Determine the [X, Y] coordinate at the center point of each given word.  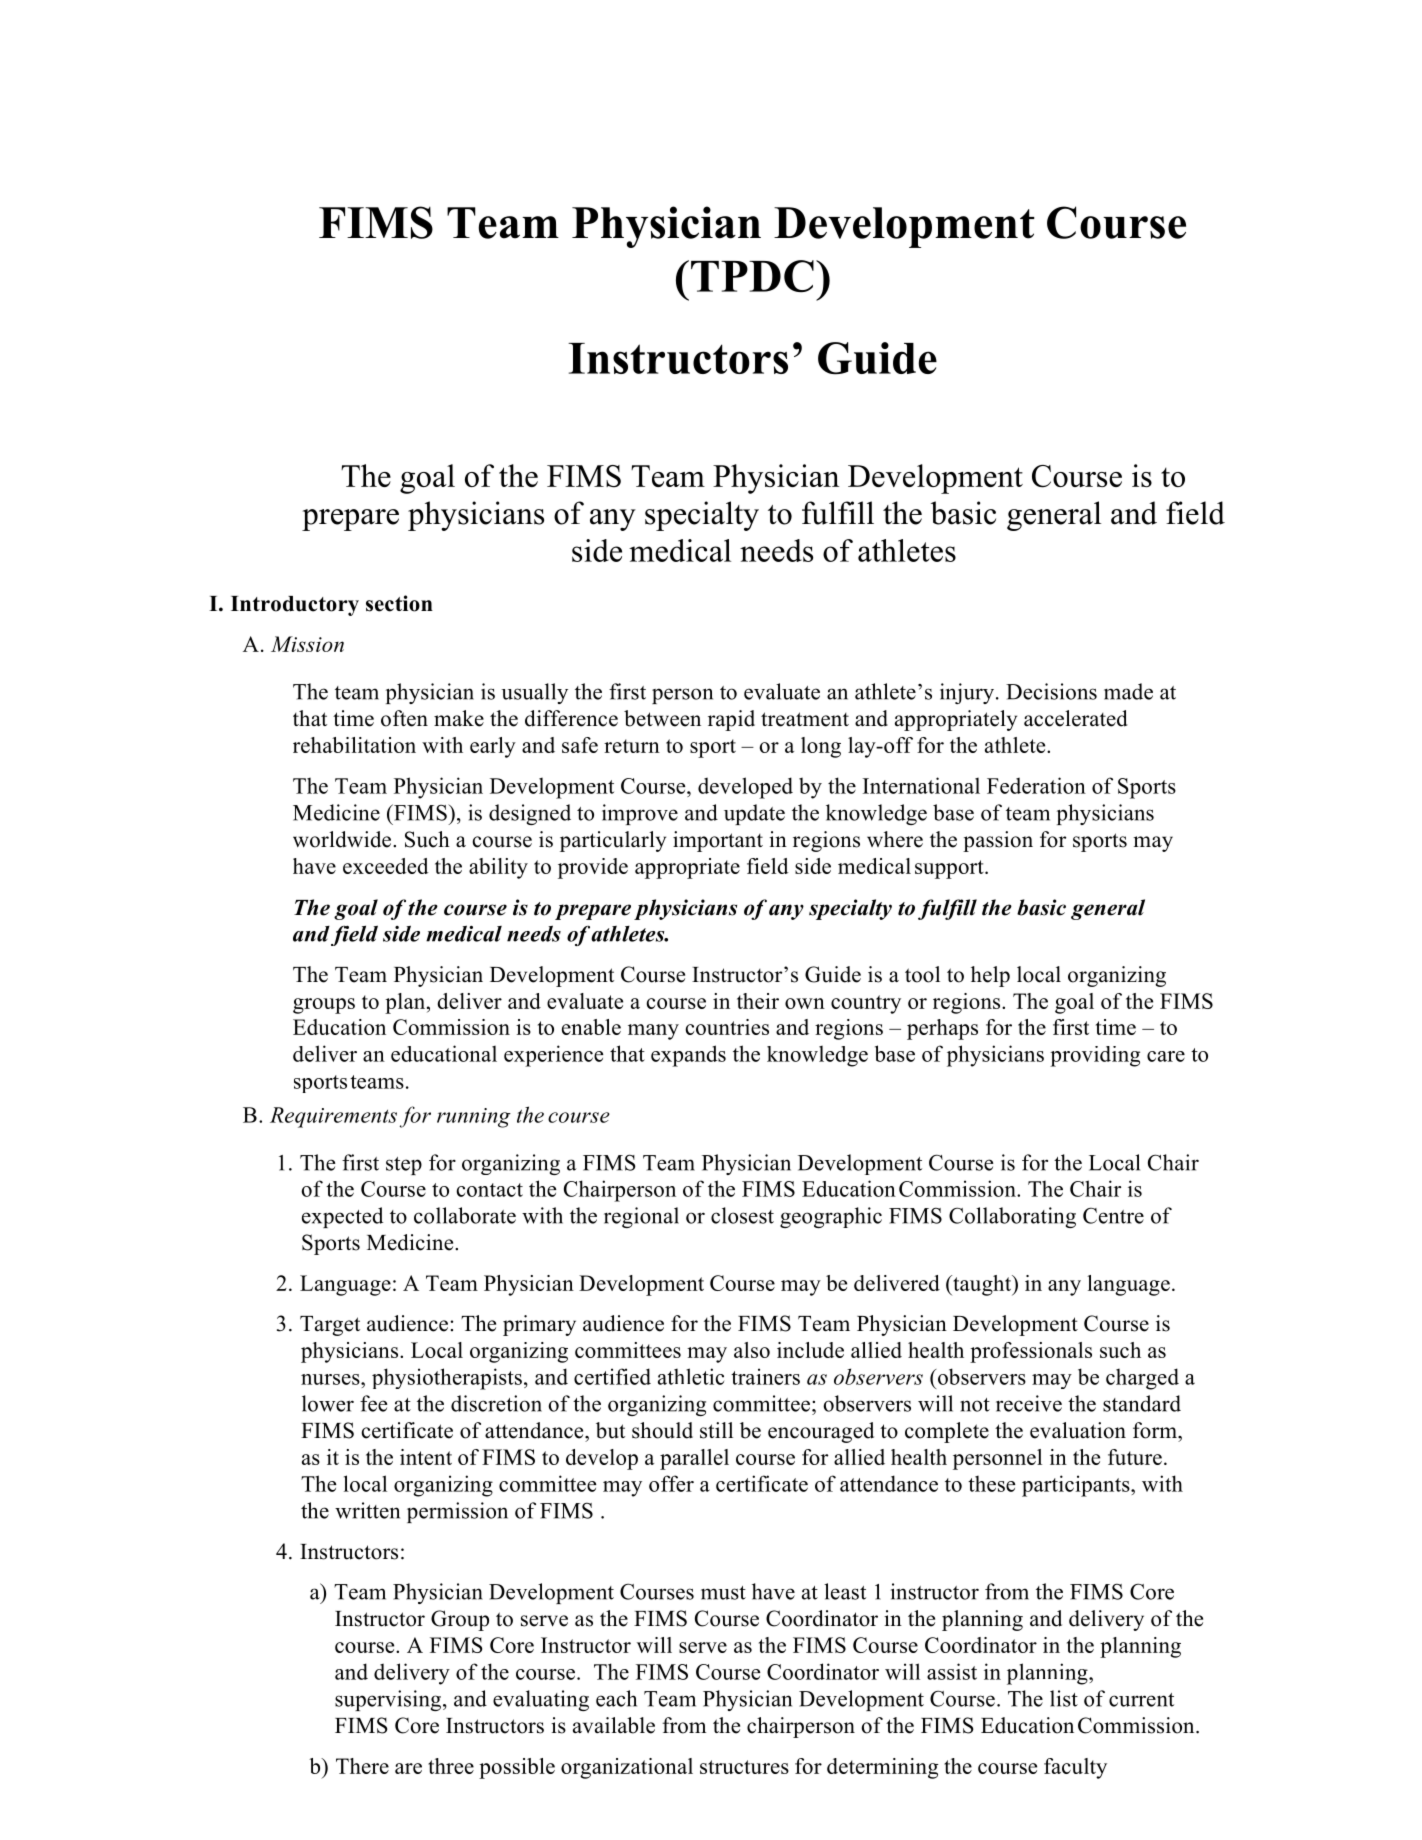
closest [742, 1215]
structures [744, 1767]
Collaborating [1012, 1217]
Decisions [1051, 691]
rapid [731, 720]
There [362, 1766]
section [399, 603]
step [404, 1166]
